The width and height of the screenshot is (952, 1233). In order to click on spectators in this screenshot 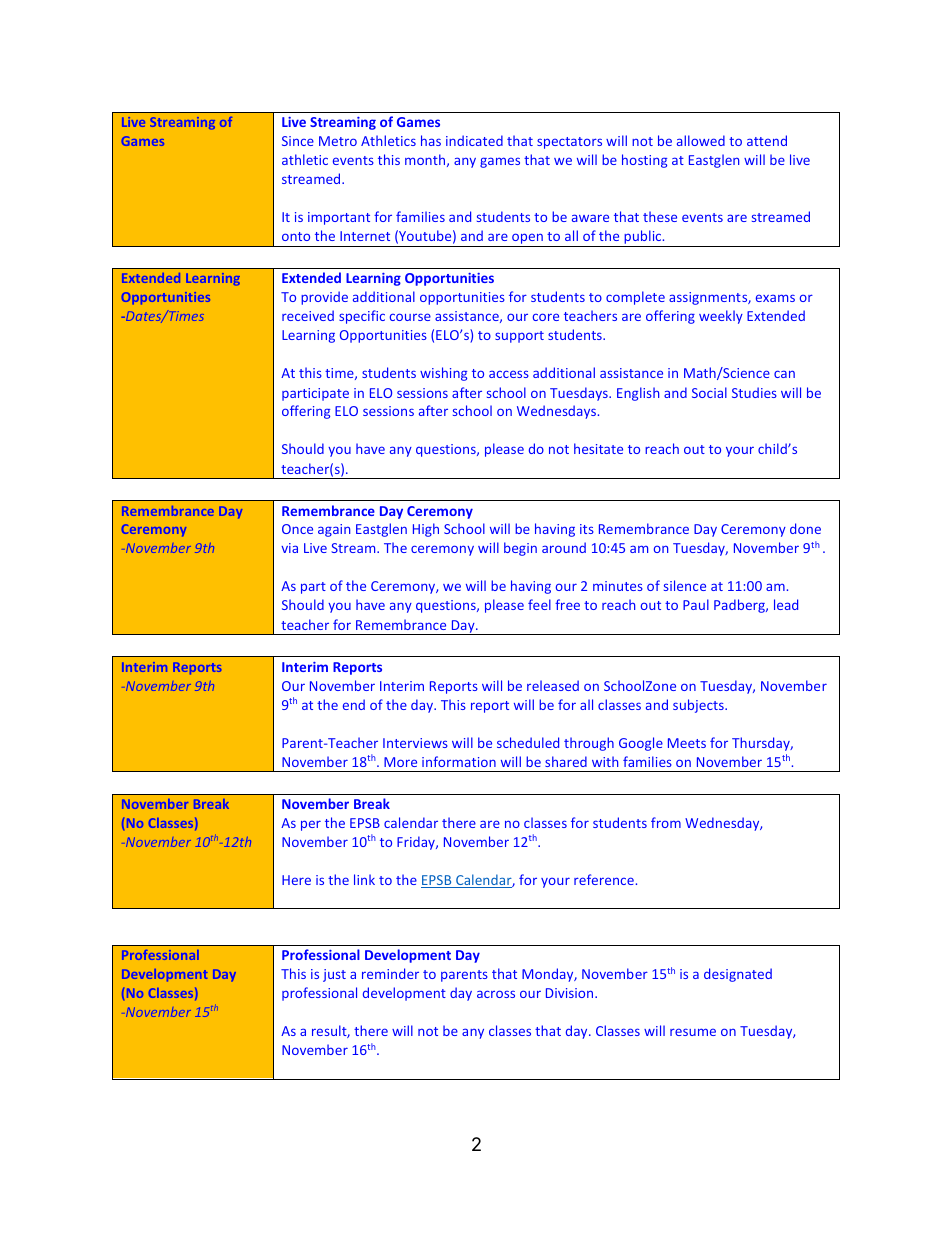, I will do `click(569, 143)`.
